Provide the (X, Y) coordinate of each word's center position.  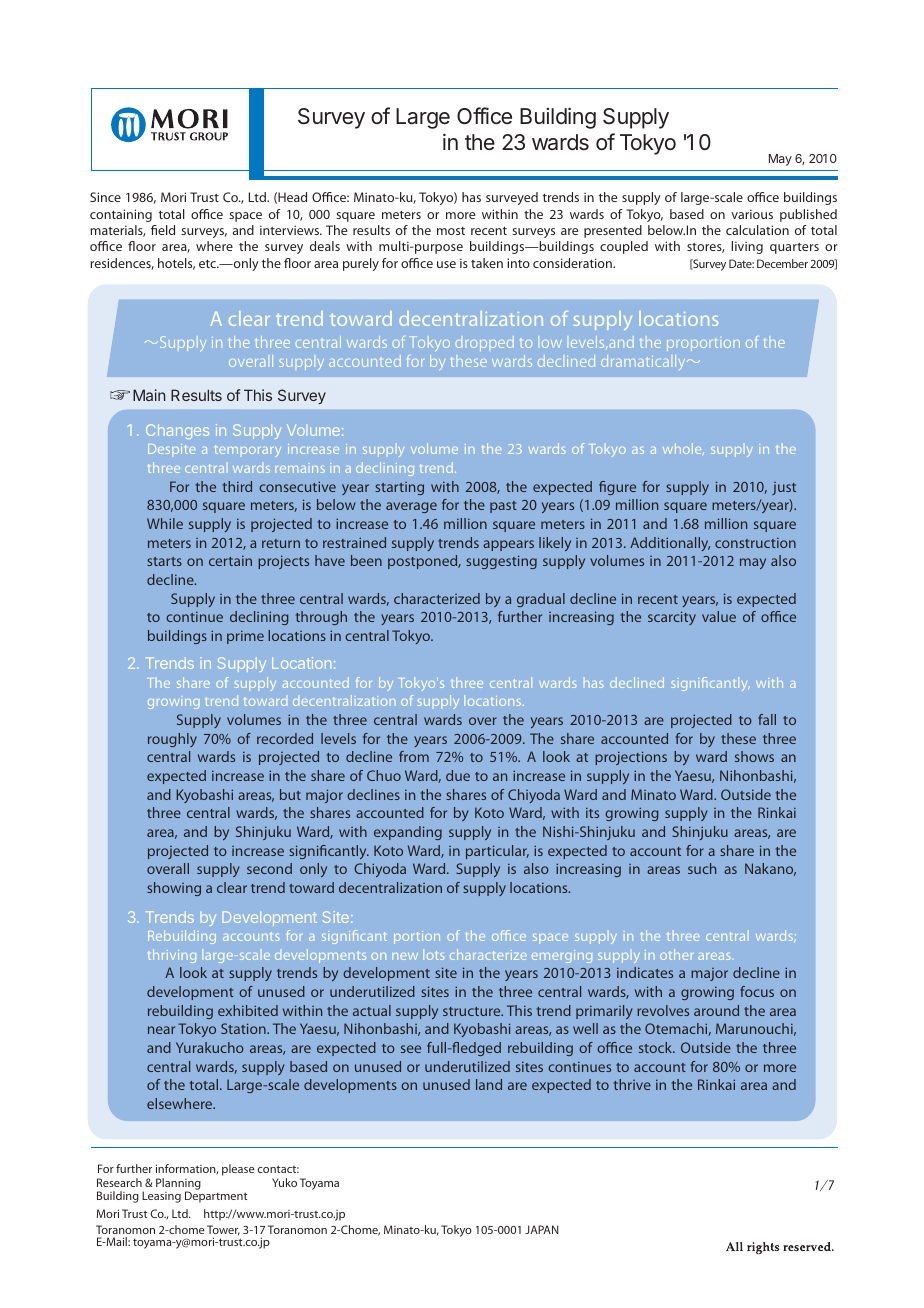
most (451, 231)
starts (164, 561)
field (163, 230)
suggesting (501, 562)
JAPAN (542, 1229)
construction (755, 542)
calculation (757, 230)
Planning (178, 1185)
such (702, 868)
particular (497, 852)
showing (174, 889)
